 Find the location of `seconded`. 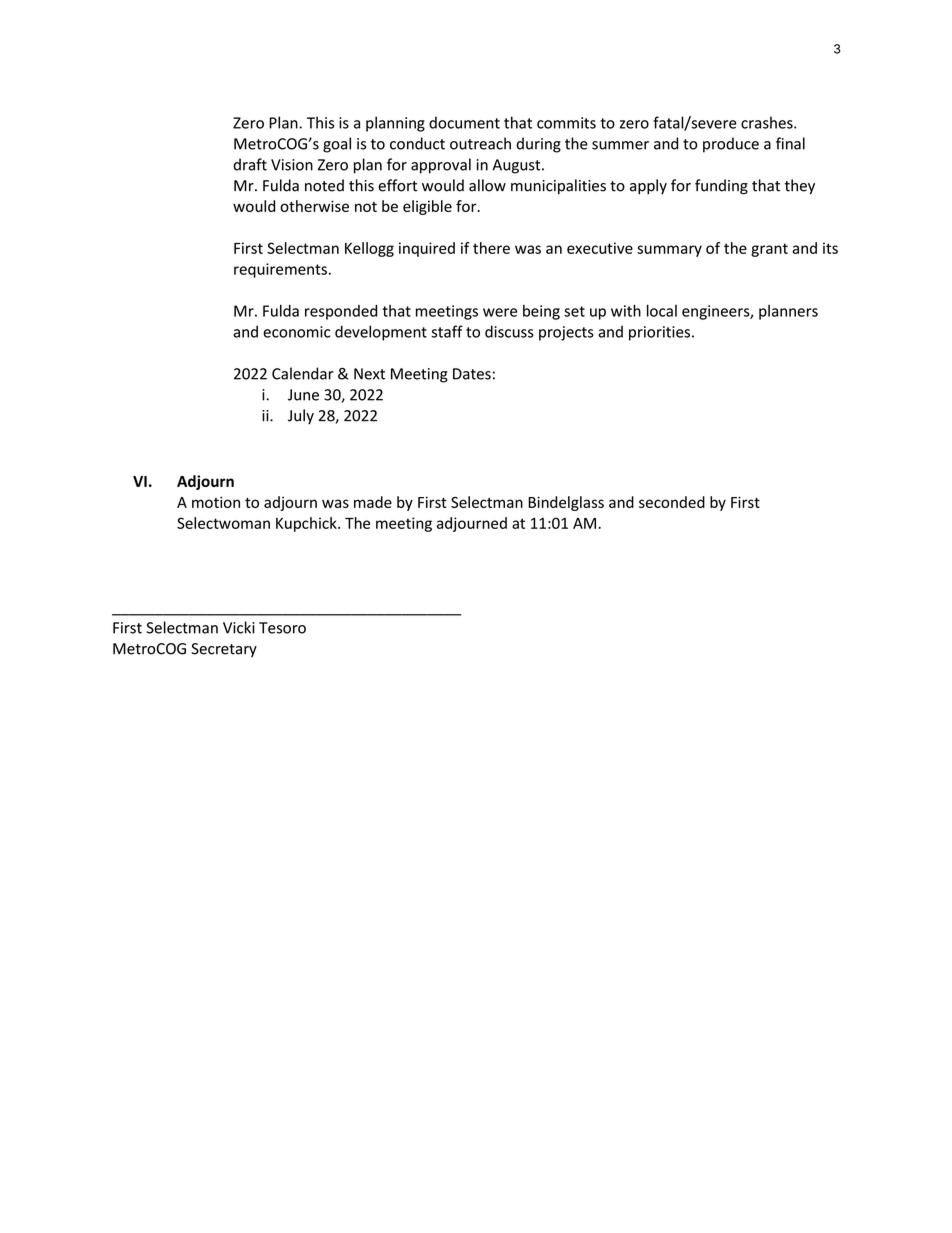

seconded is located at coordinates (672, 502).
